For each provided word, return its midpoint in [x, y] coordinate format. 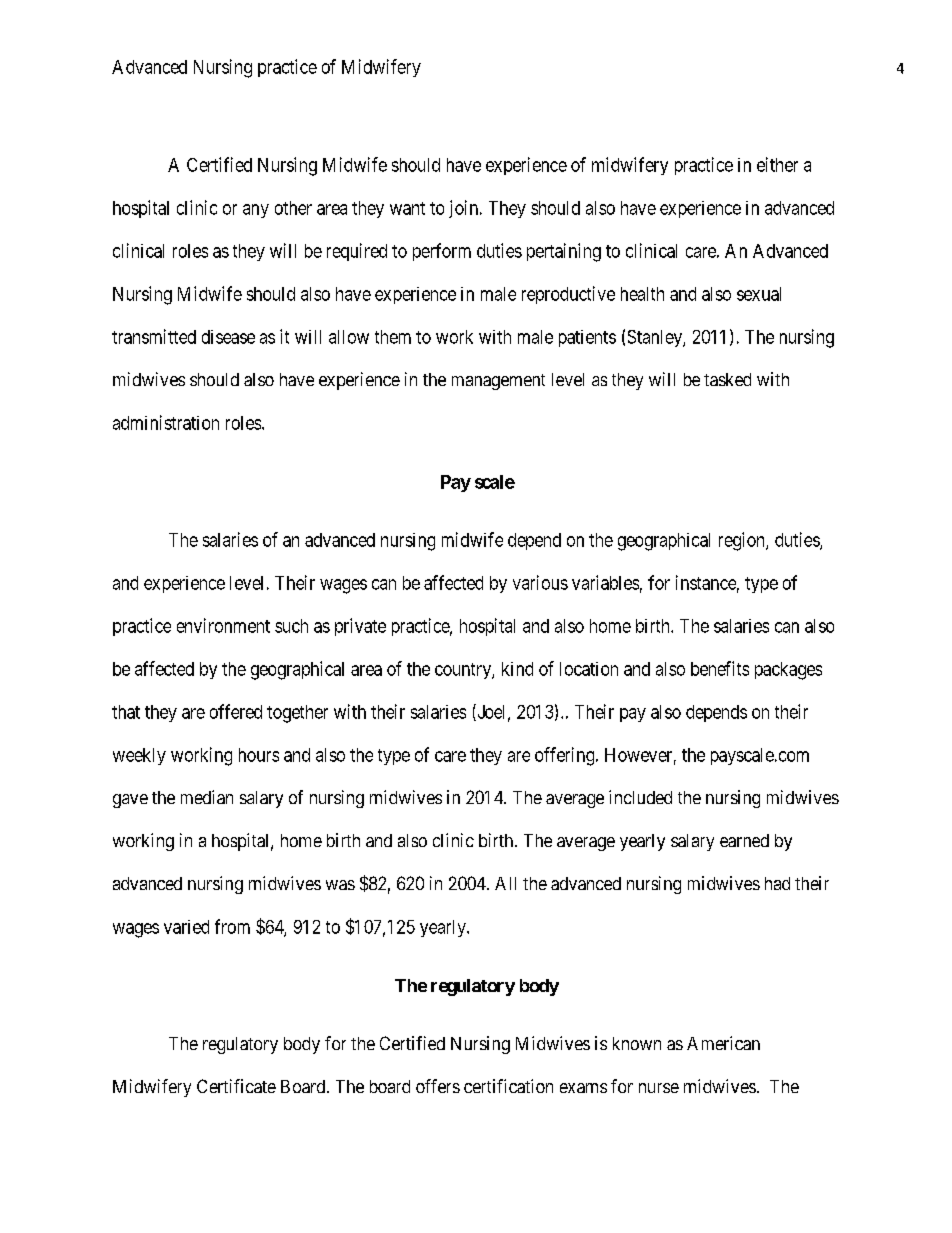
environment [223, 625]
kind [517, 669]
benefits [720, 668]
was [340, 885]
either [777, 164]
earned [744, 840]
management [498, 382]
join [465, 209]
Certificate [236, 1086]
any [256, 211]
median [207, 797]
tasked [727, 379]
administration [166, 422]
